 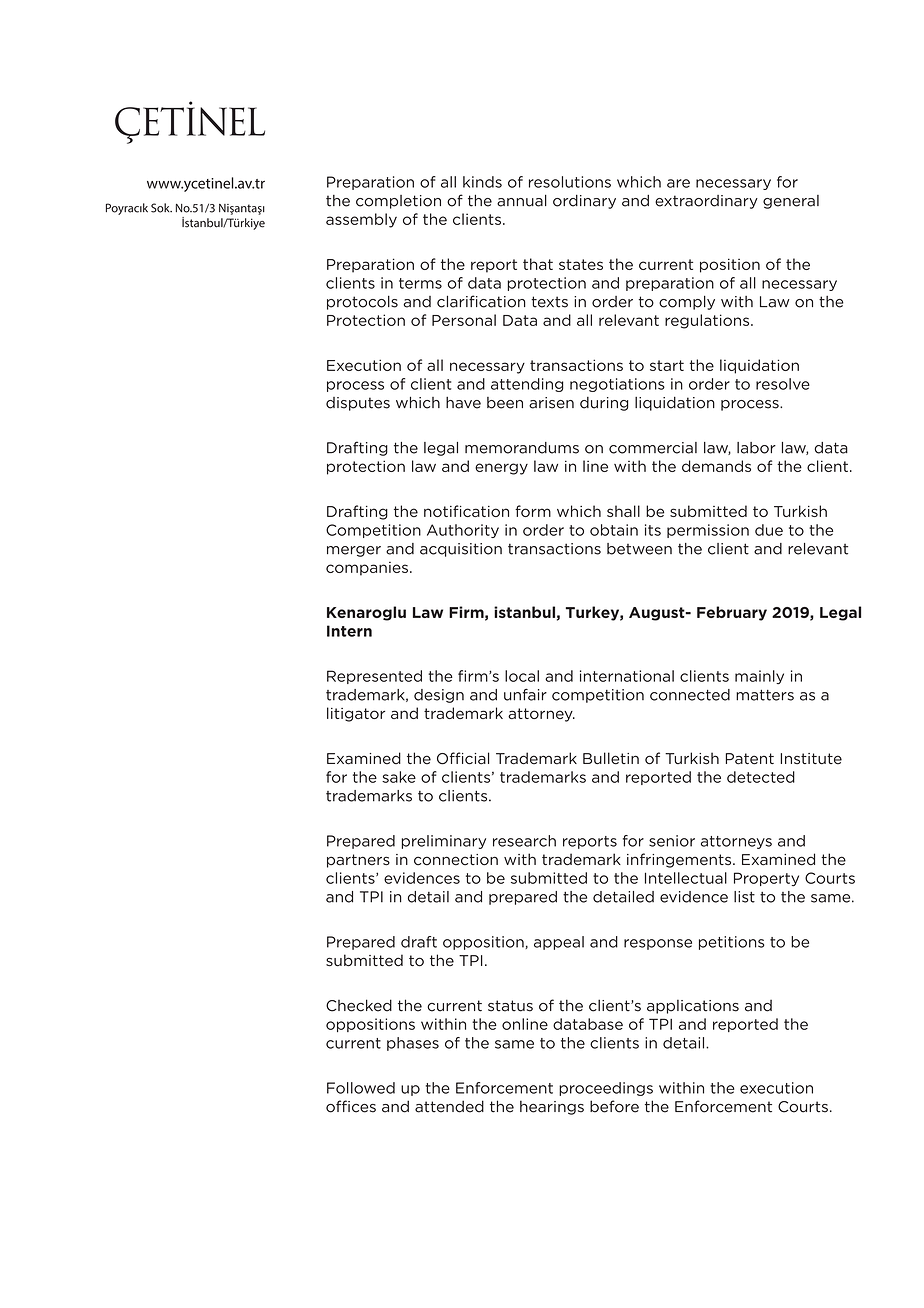 What do you see at coordinates (351, 1106) in the screenshot?
I see `offices` at bounding box center [351, 1106].
